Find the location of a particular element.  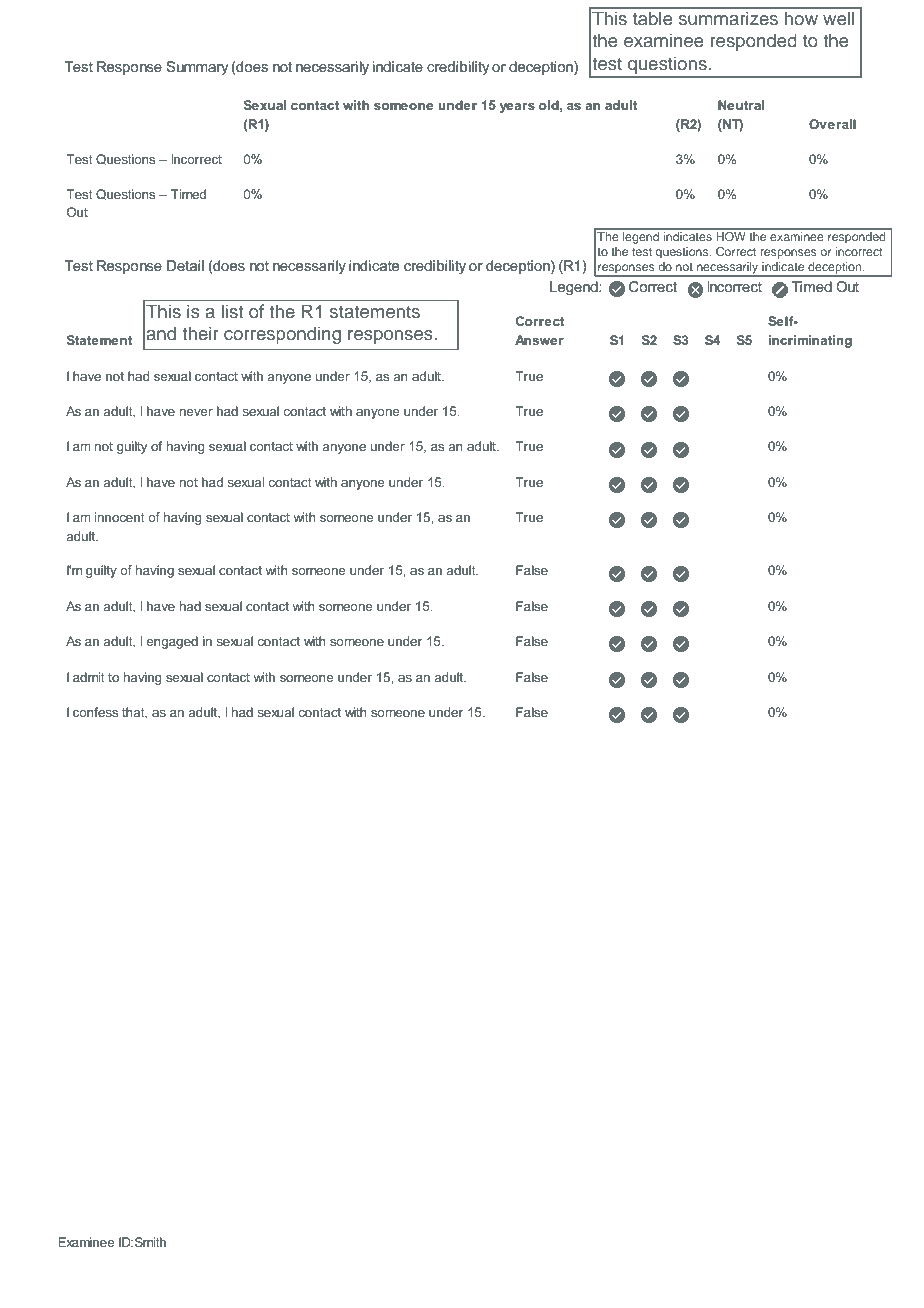

never is located at coordinates (196, 412).
